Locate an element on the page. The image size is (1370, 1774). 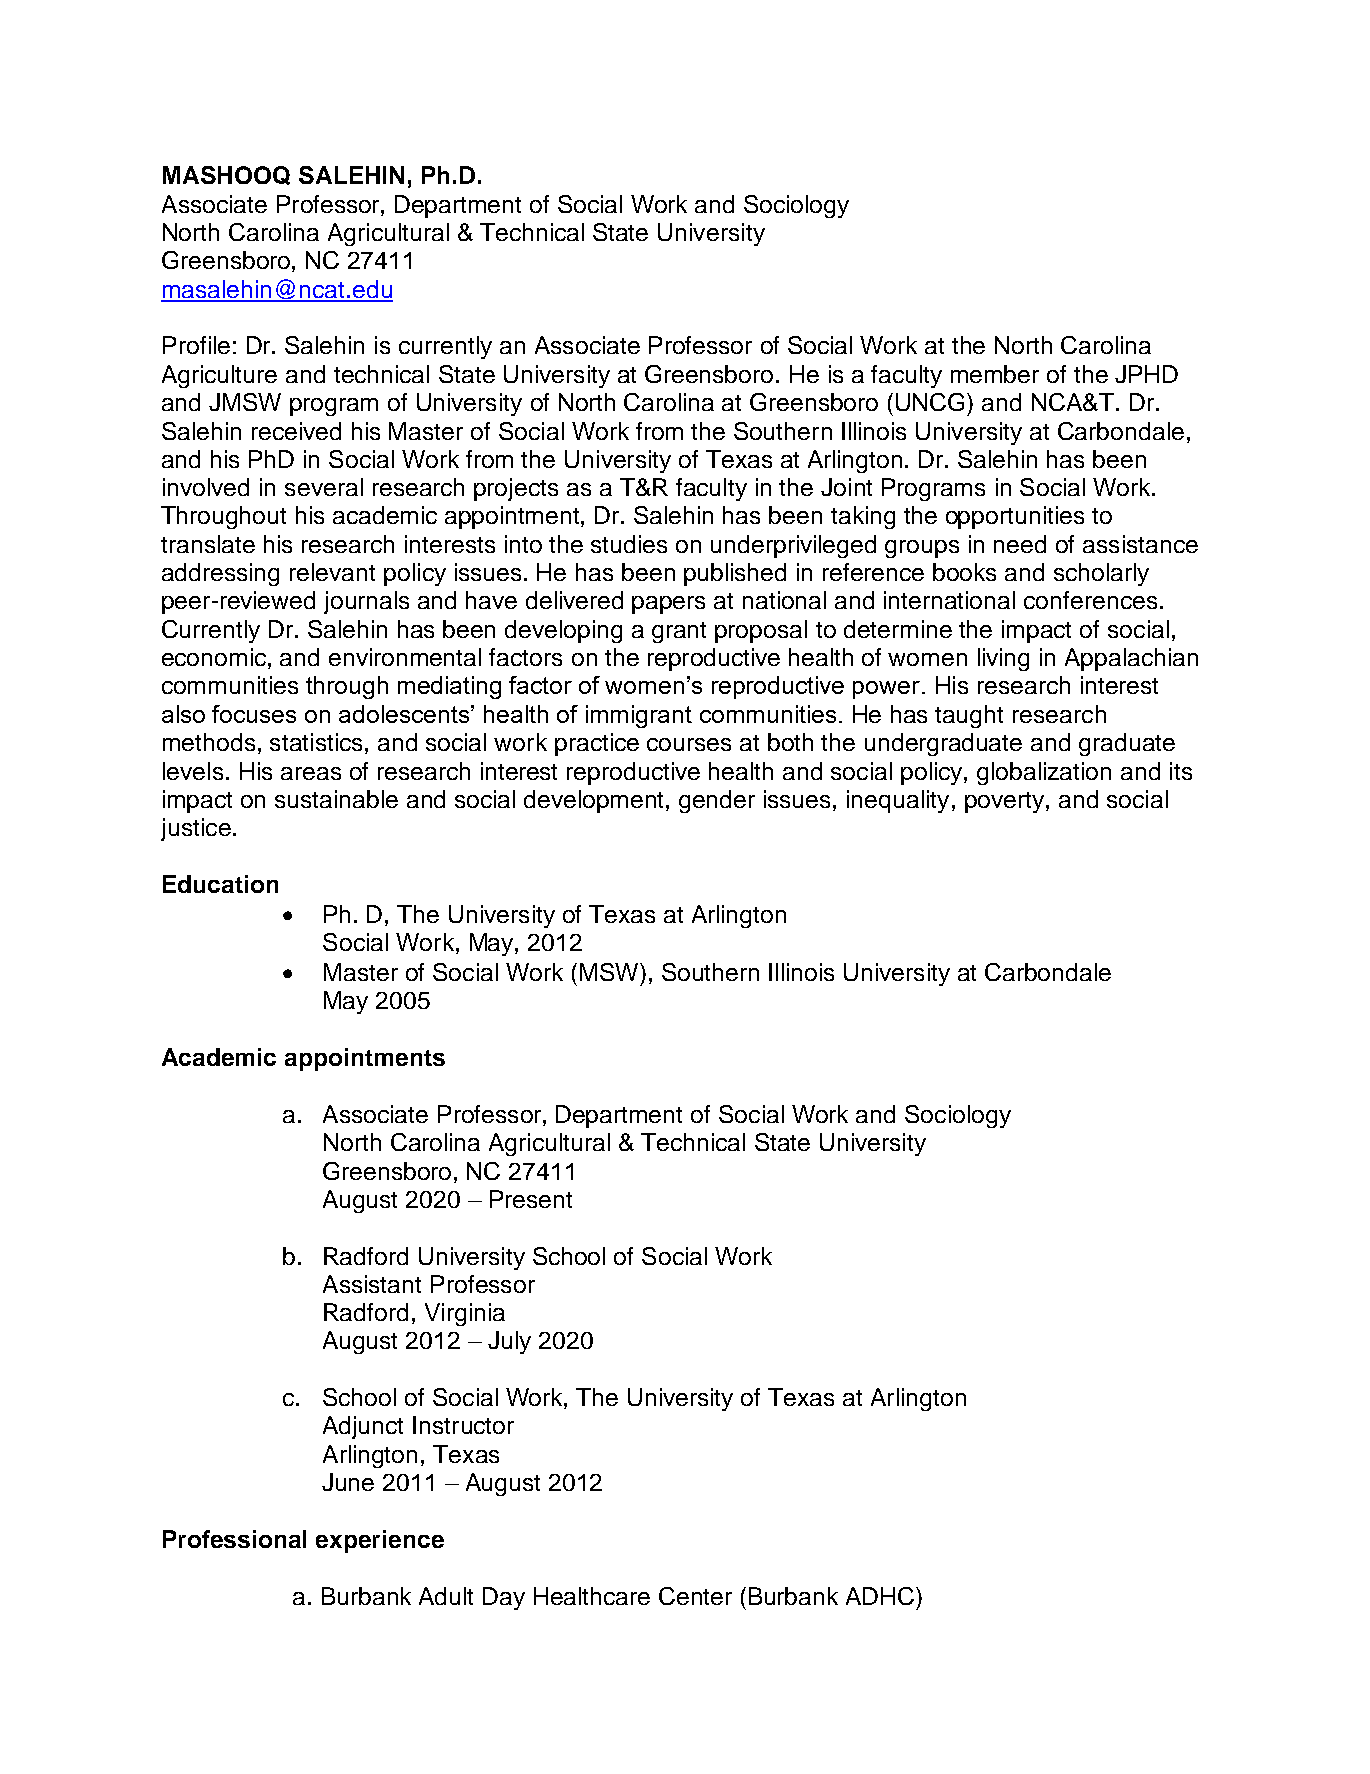
Virginia is located at coordinates (465, 1314).
